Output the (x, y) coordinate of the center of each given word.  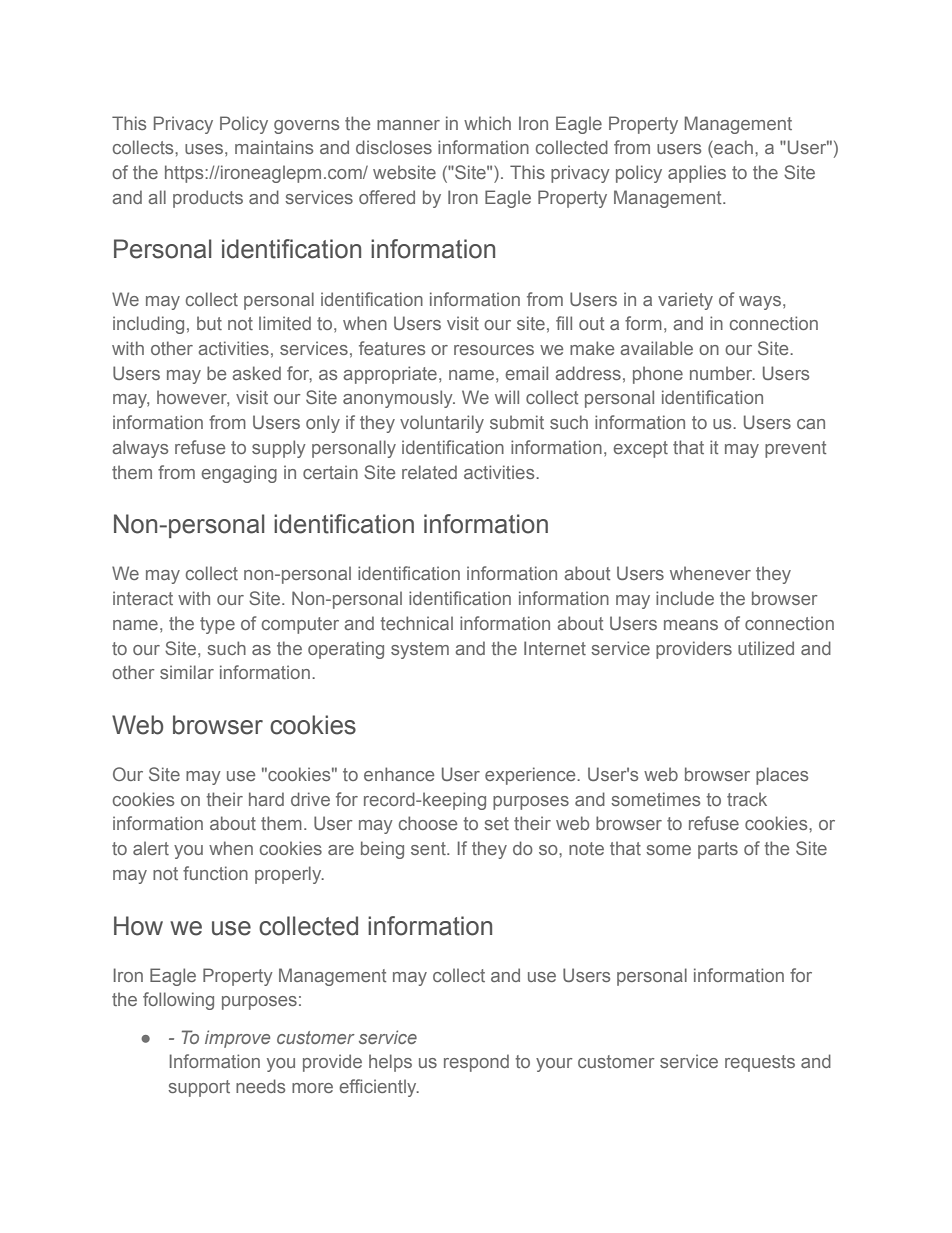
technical (416, 623)
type (217, 625)
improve (237, 1039)
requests (760, 1063)
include (685, 598)
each (732, 147)
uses (205, 149)
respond (476, 1063)
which (487, 123)
